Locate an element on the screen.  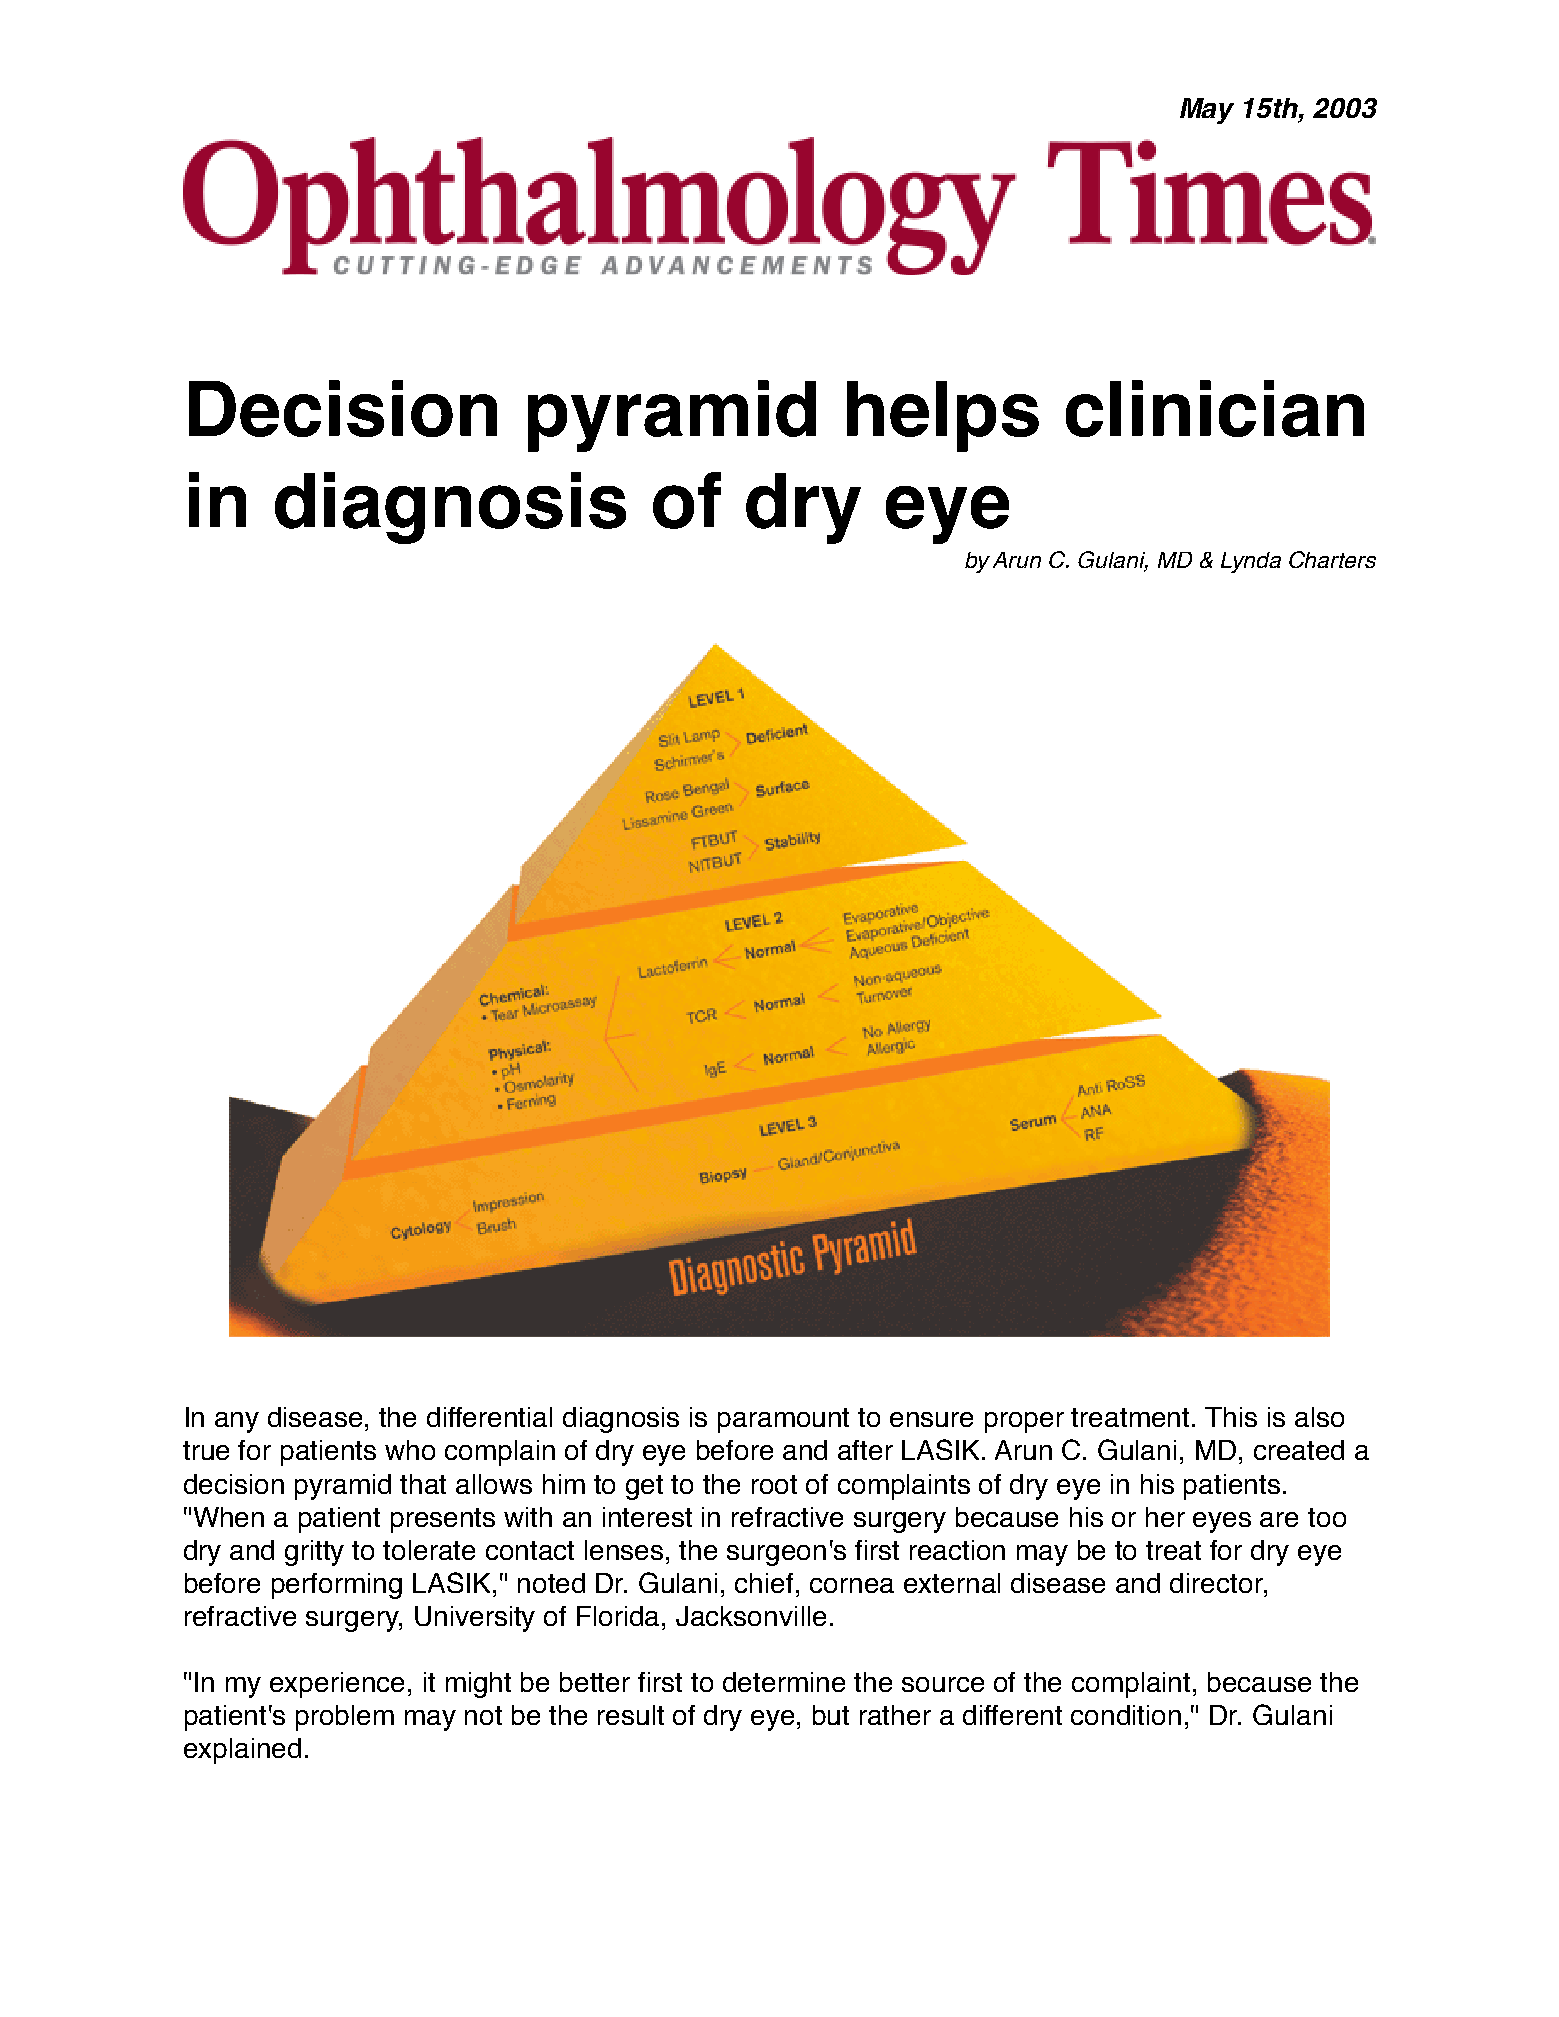
problem is located at coordinates (345, 1718).
